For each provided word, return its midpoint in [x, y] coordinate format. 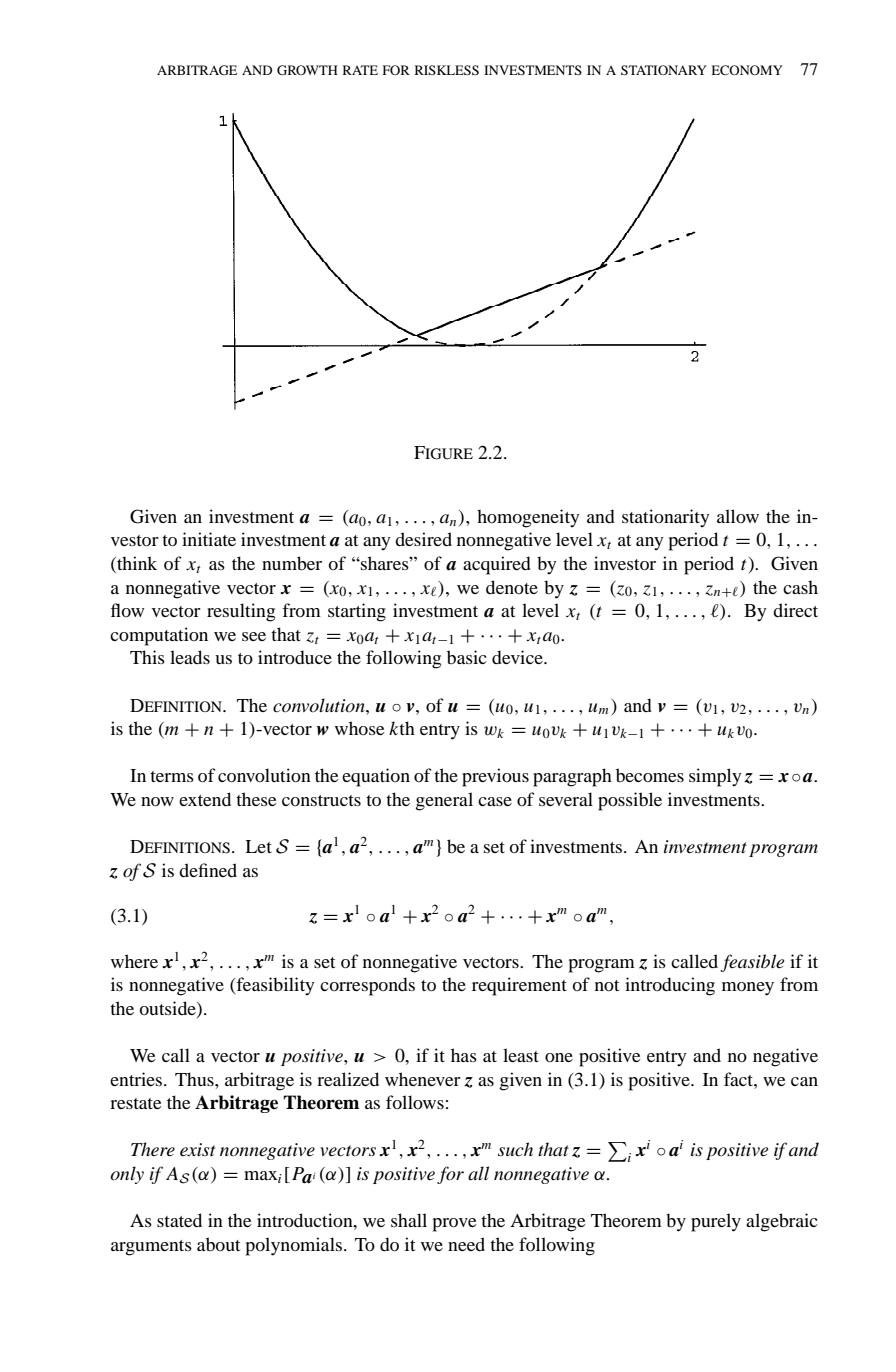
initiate [209, 539]
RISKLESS [447, 70]
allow [738, 516]
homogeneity [528, 518]
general [444, 801]
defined [208, 870]
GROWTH [307, 70]
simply [715, 777]
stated [179, 1220]
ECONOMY [747, 70]
